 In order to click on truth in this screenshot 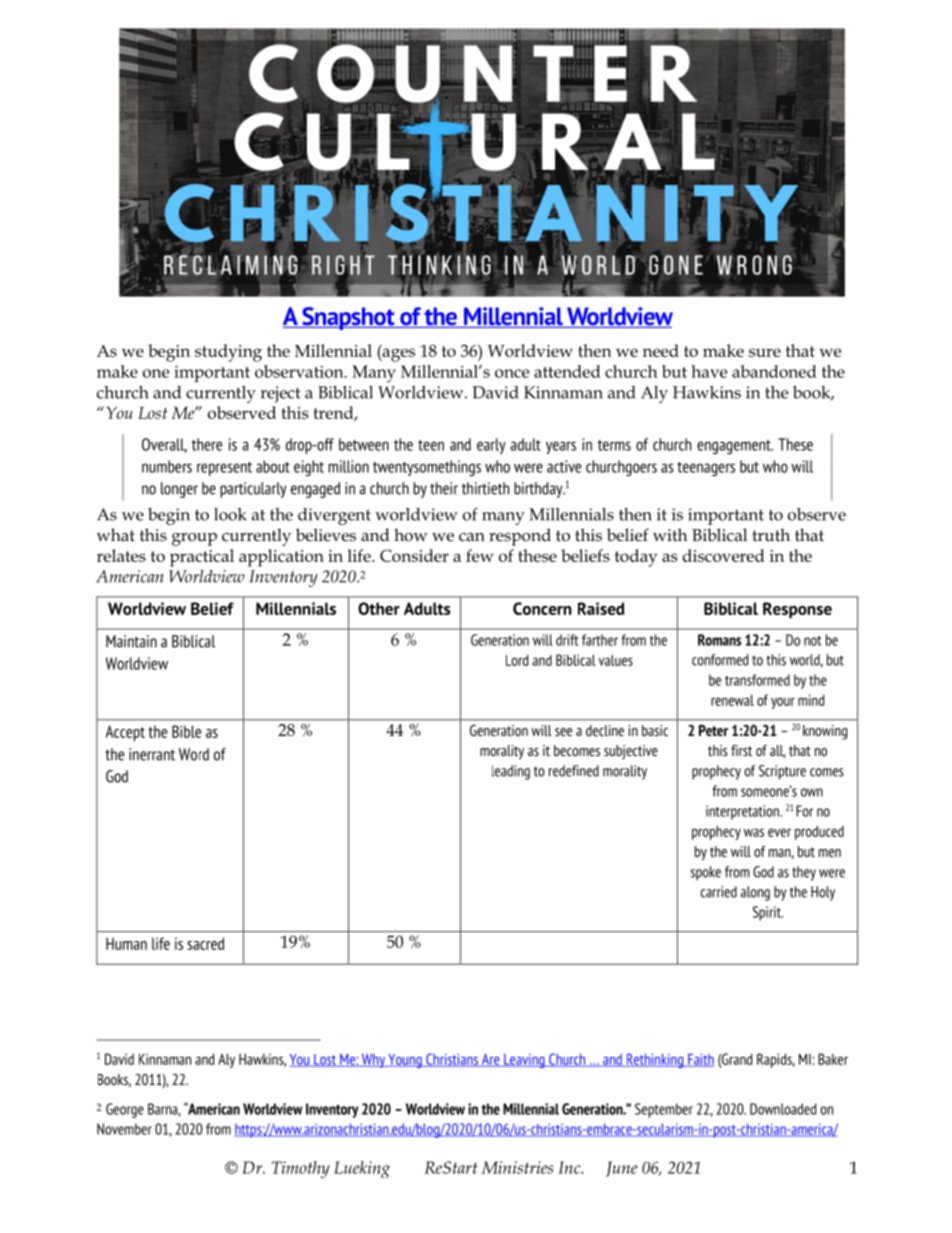, I will do `click(771, 535)`.
